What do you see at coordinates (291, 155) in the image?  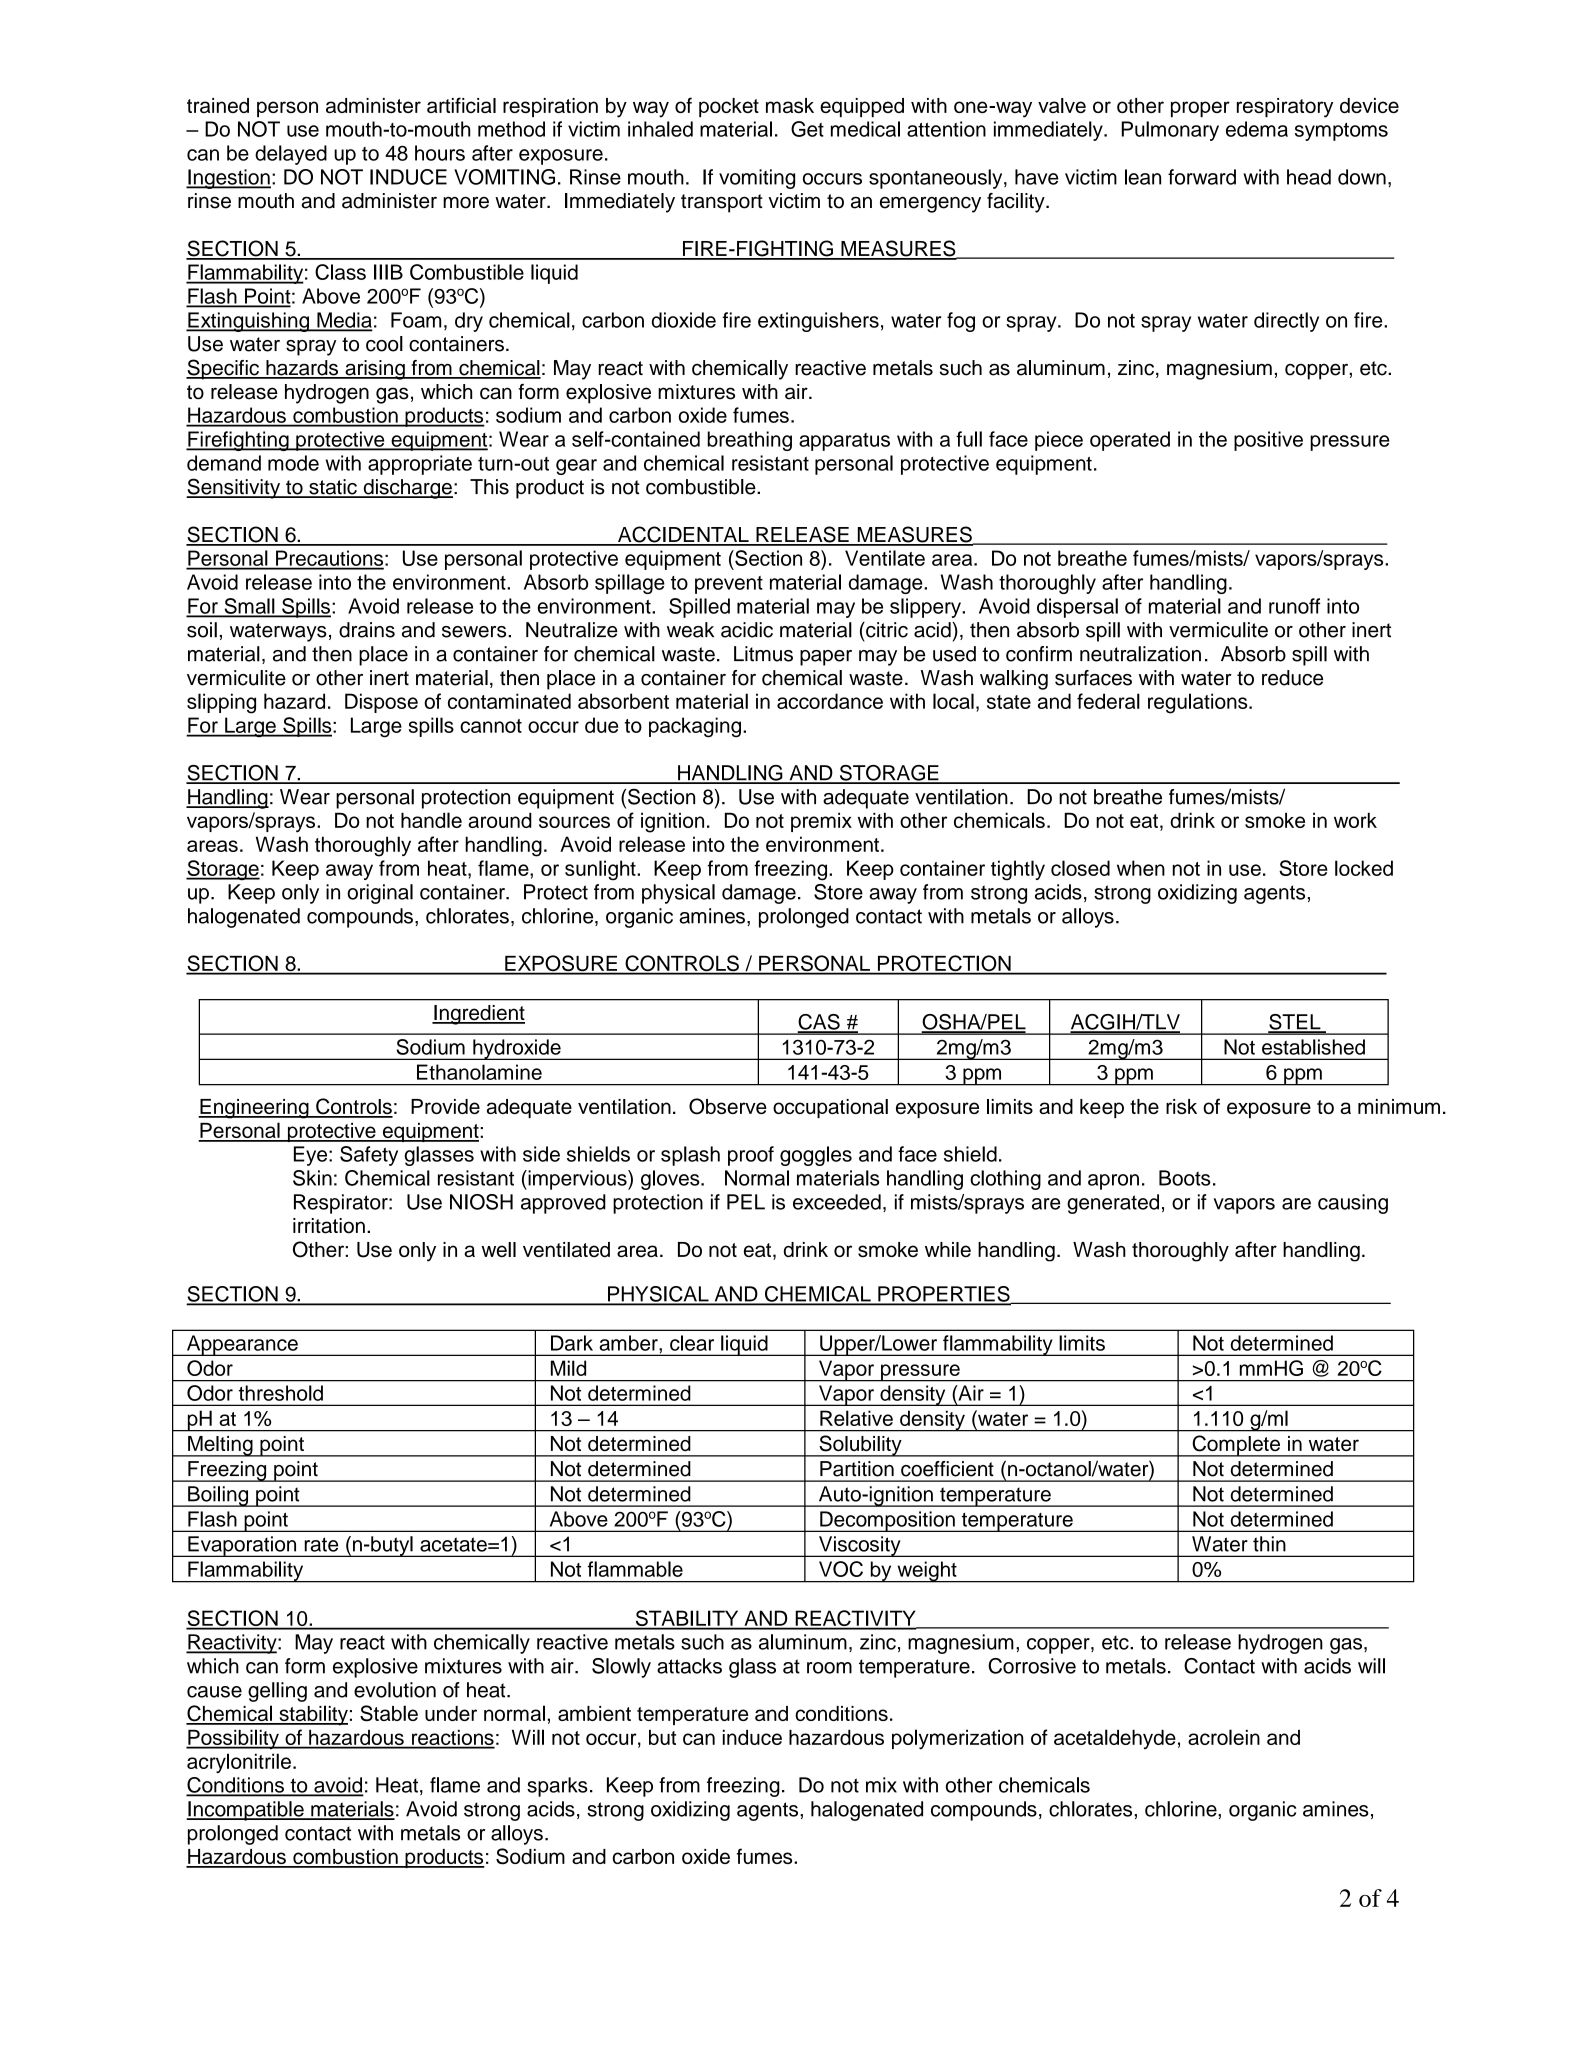 I see `delayed` at bounding box center [291, 155].
